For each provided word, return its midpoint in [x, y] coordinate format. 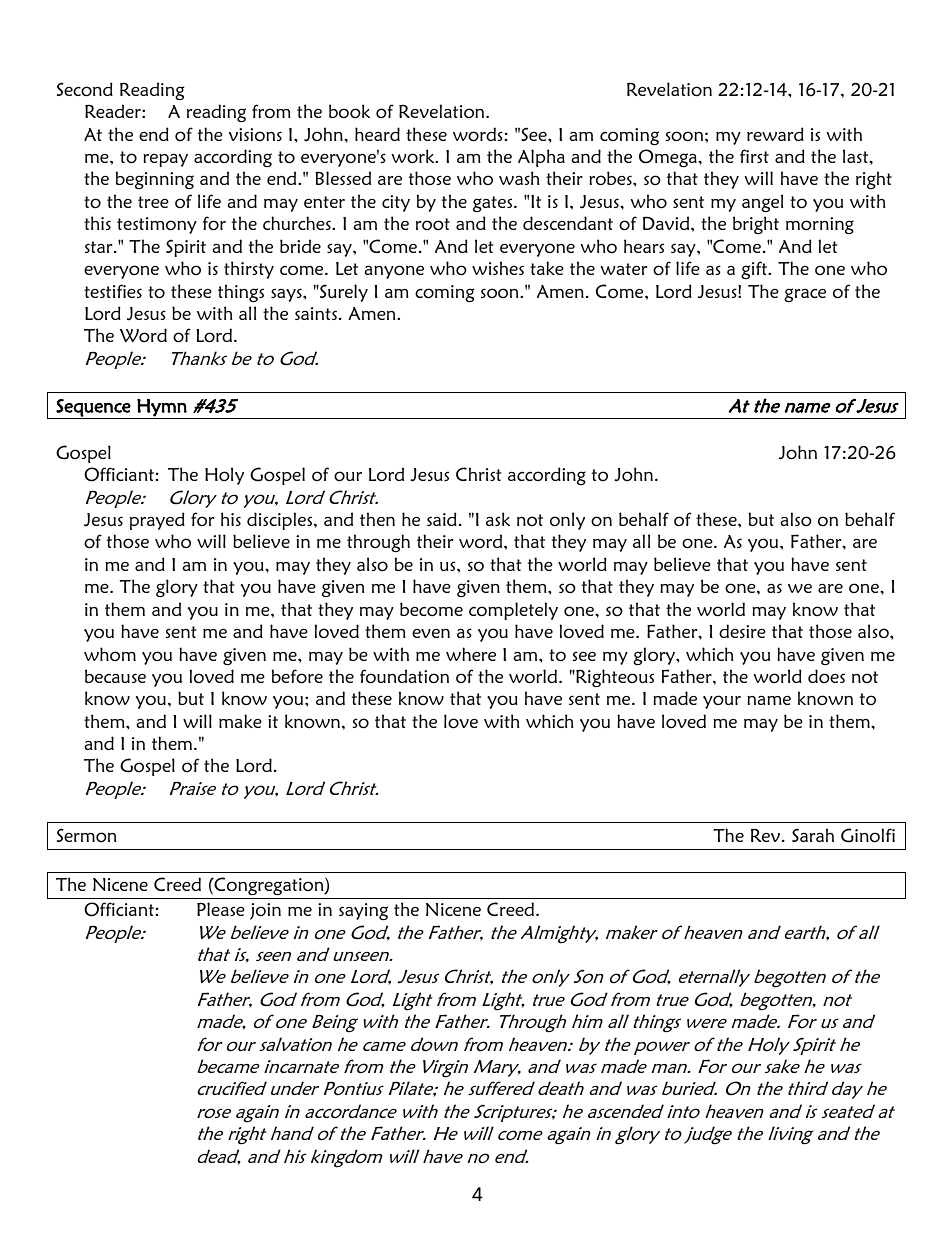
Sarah [813, 835]
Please [221, 909]
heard [377, 134]
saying [363, 912]
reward [775, 134]
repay [165, 160]
